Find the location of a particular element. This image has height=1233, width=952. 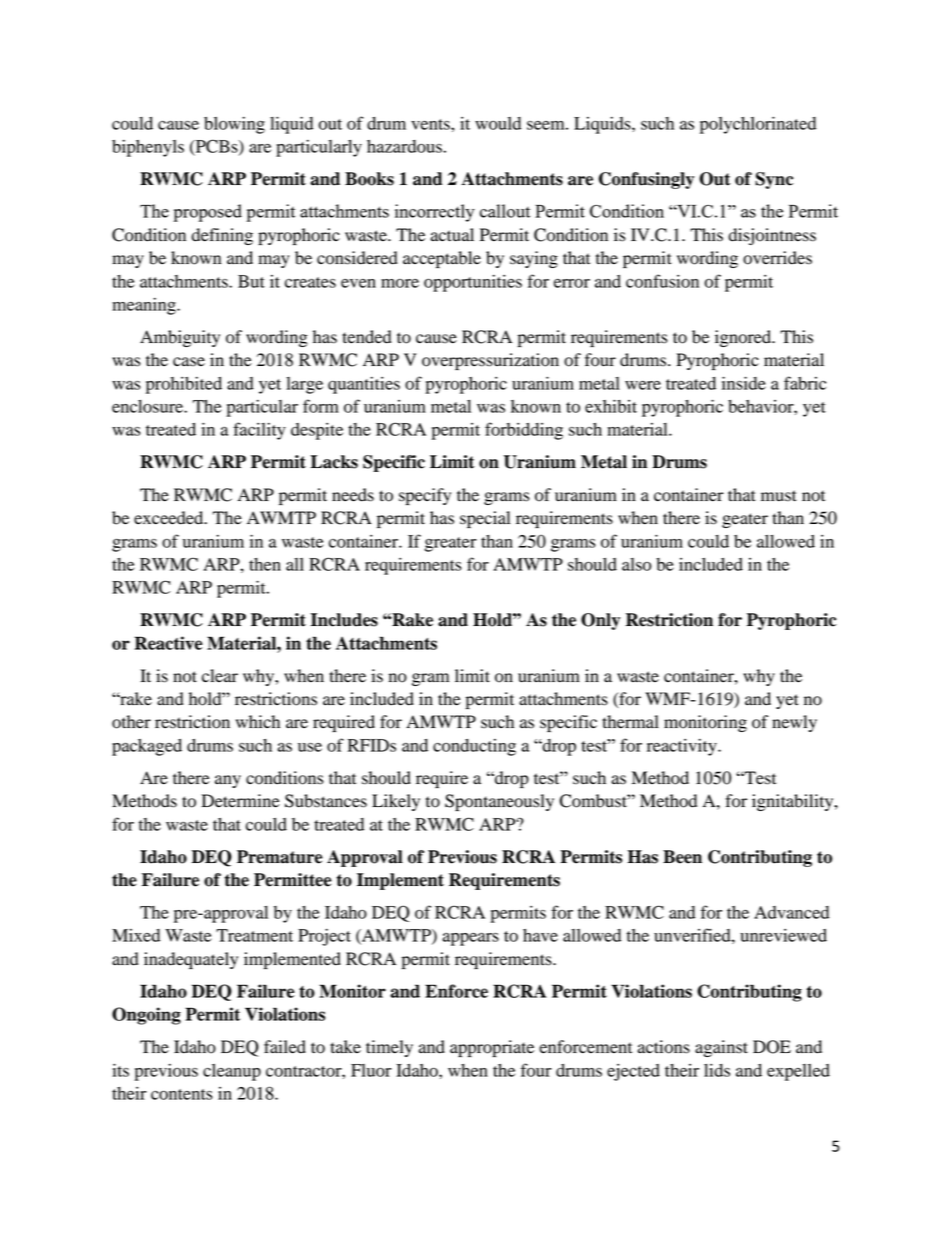

forbidding is located at coordinates (524, 431).
